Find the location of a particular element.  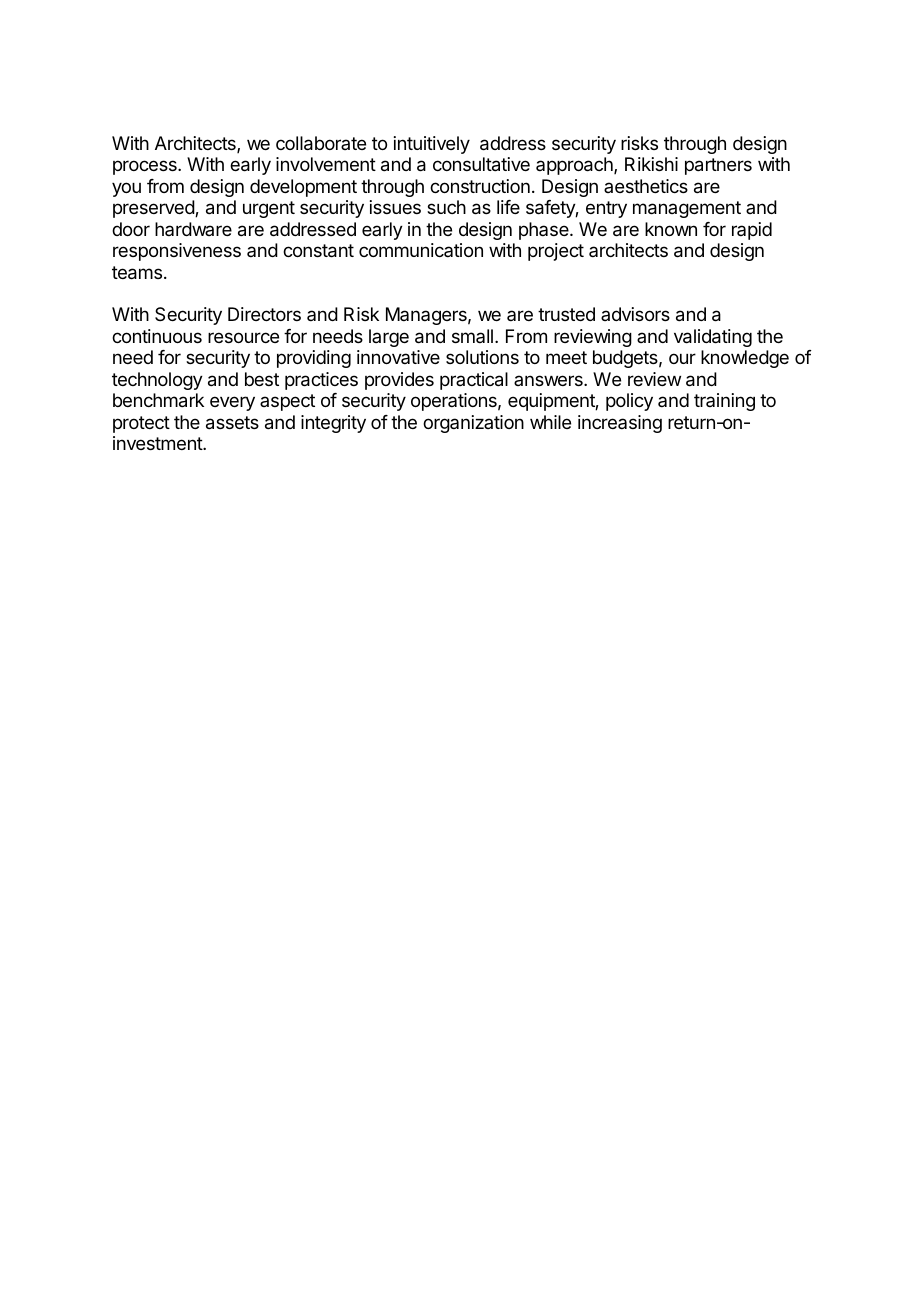

innovative is located at coordinates (398, 357).
